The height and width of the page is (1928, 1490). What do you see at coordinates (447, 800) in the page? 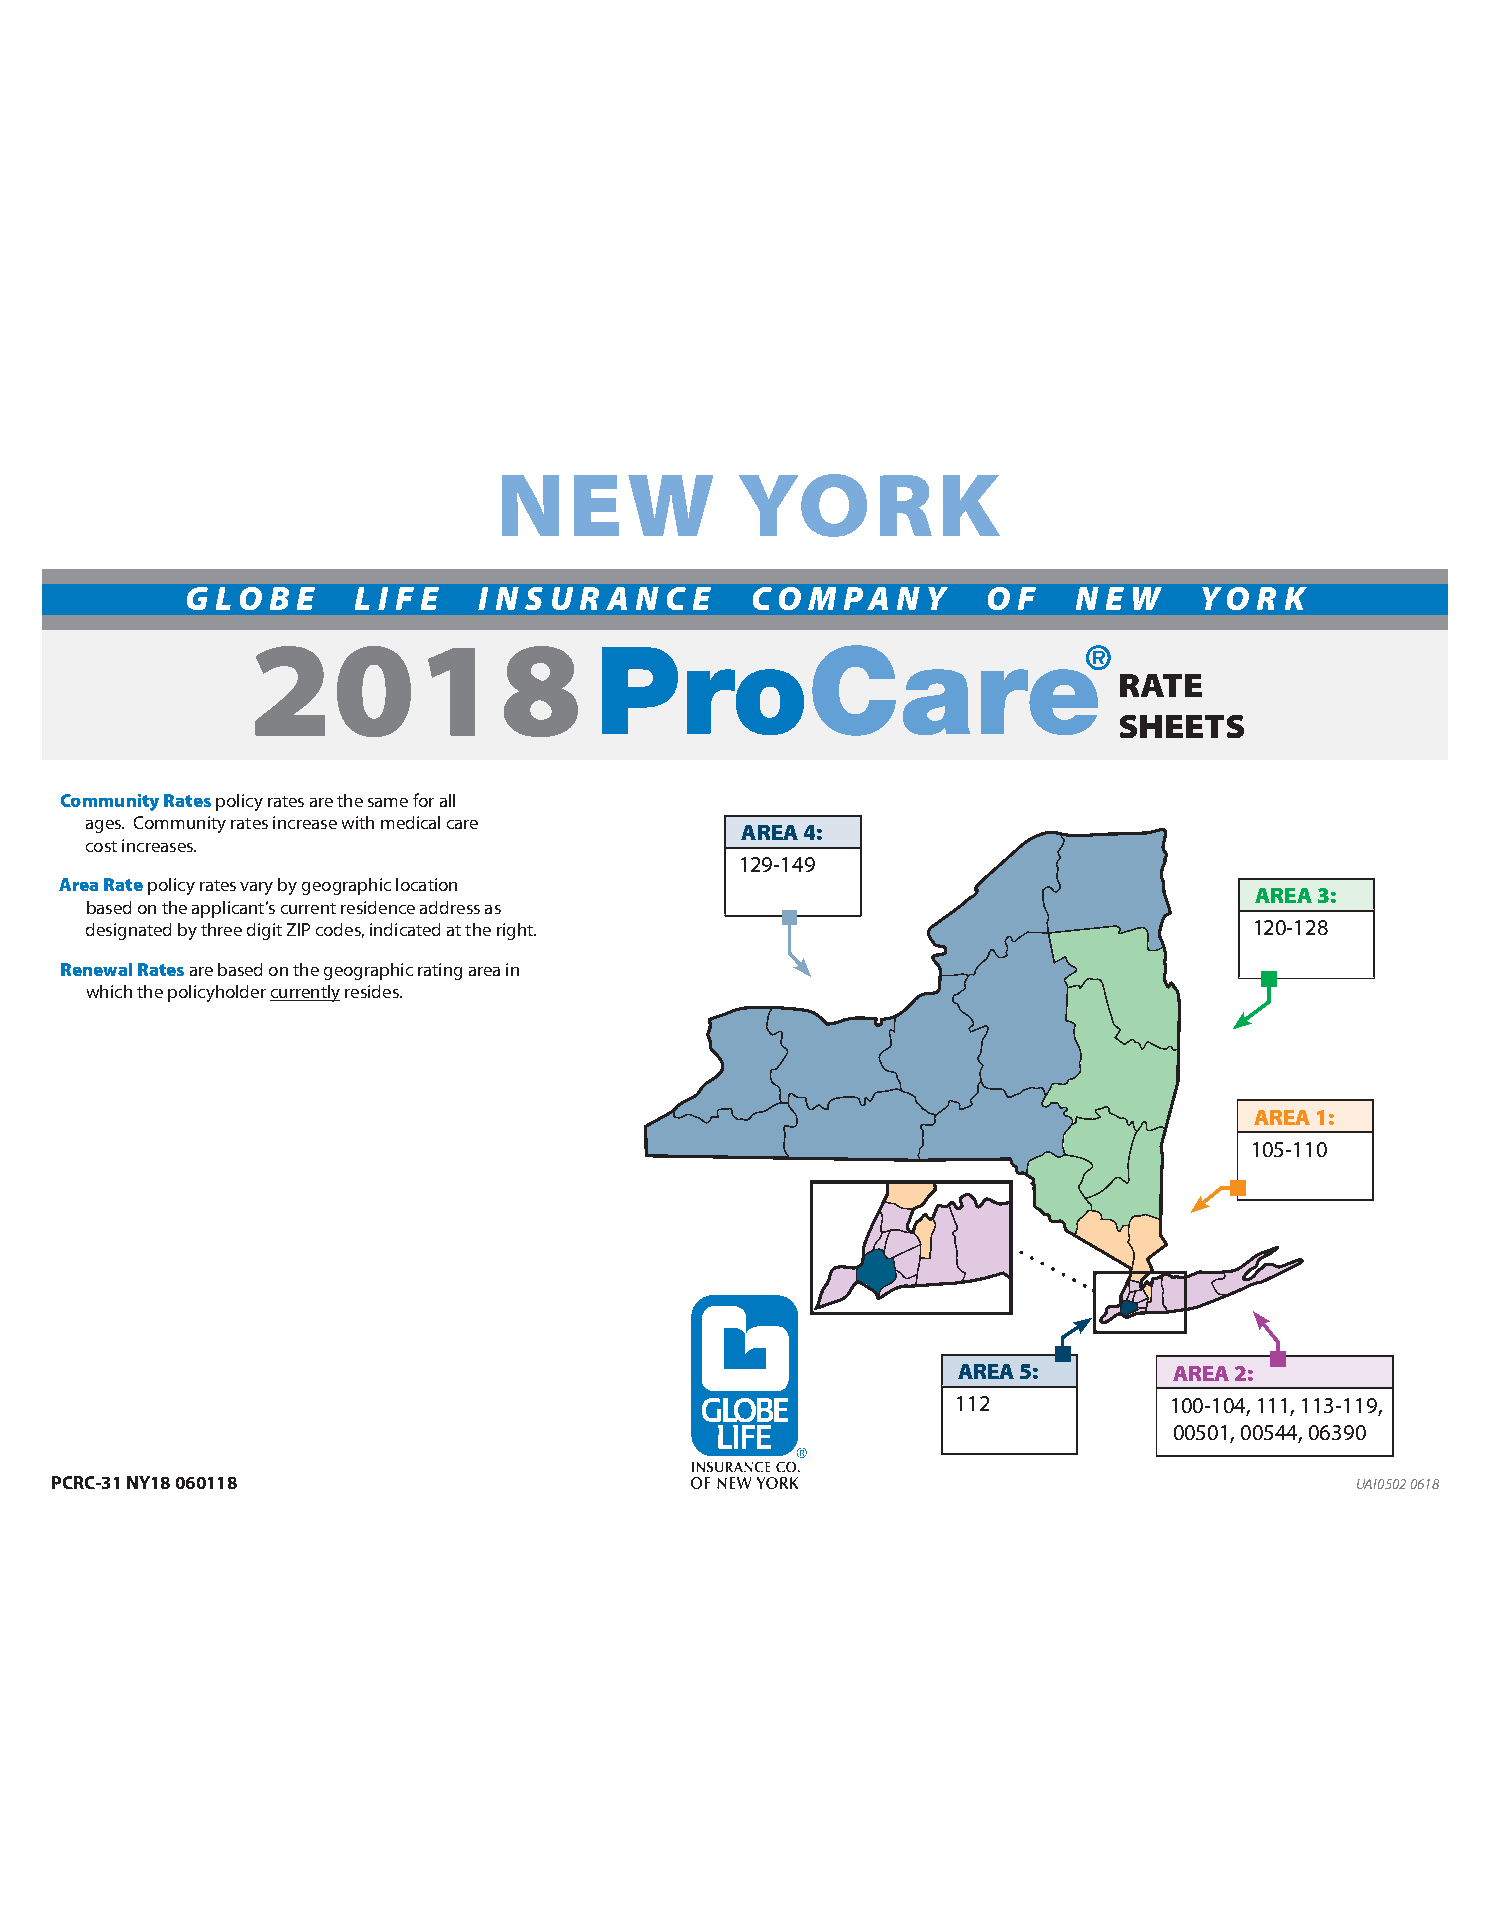
I see `all` at bounding box center [447, 800].
